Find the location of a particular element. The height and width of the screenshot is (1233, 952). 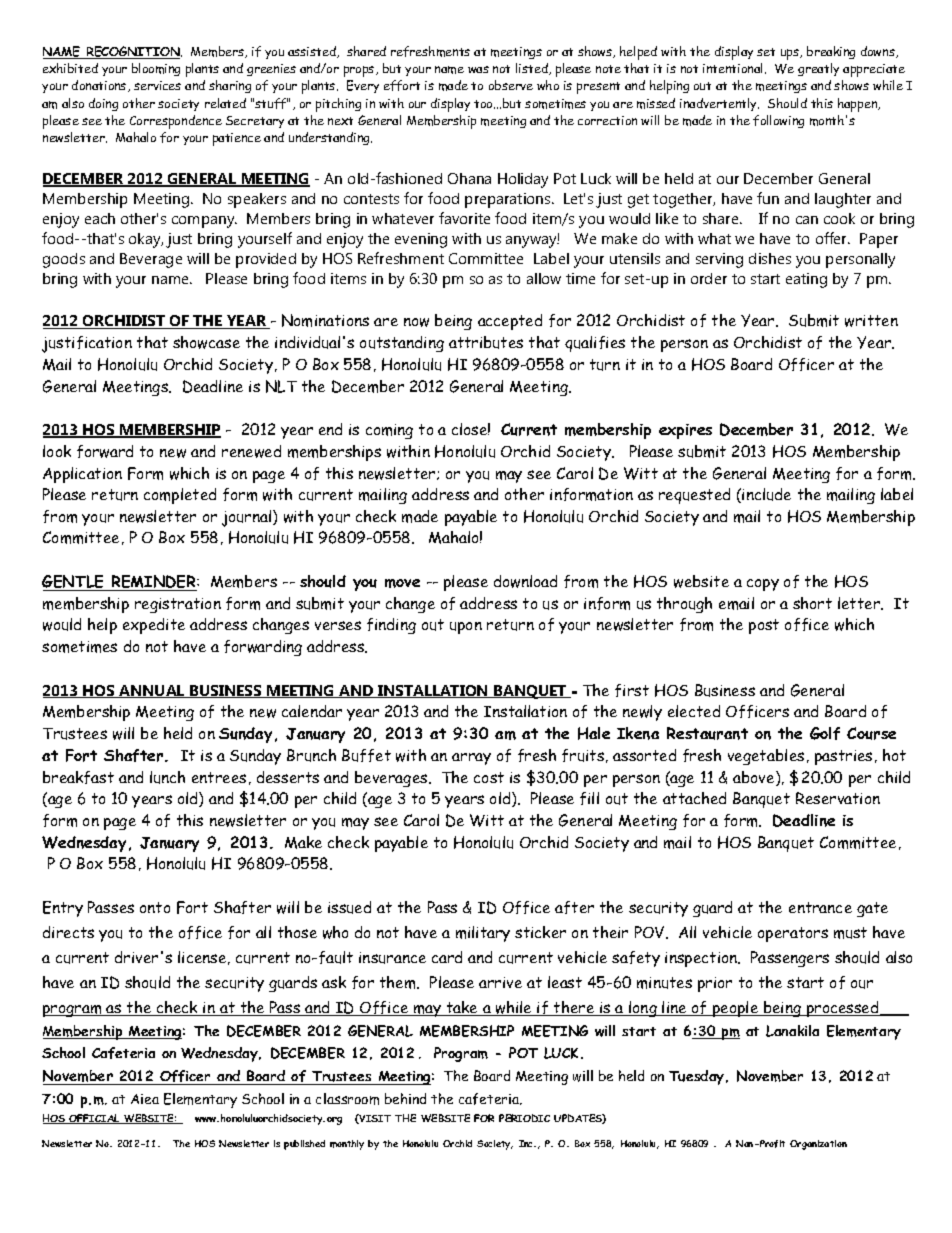

was is located at coordinates (478, 69).
